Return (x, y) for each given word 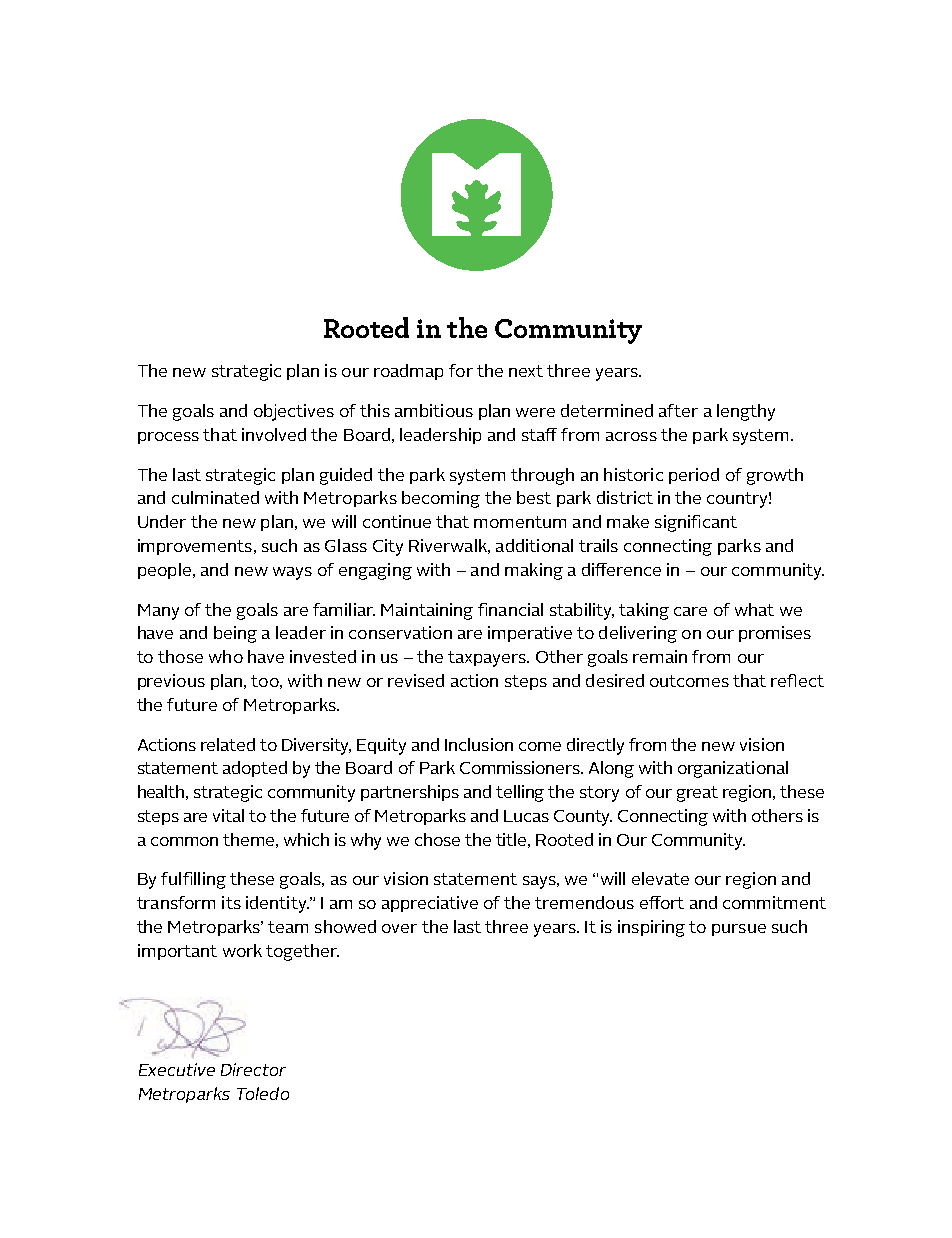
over (399, 928)
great (697, 794)
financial (510, 609)
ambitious (434, 410)
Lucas (526, 816)
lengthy (746, 412)
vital (228, 815)
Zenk (201, 1046)
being (235, 634)
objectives (294, 412)
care (690, 611)
